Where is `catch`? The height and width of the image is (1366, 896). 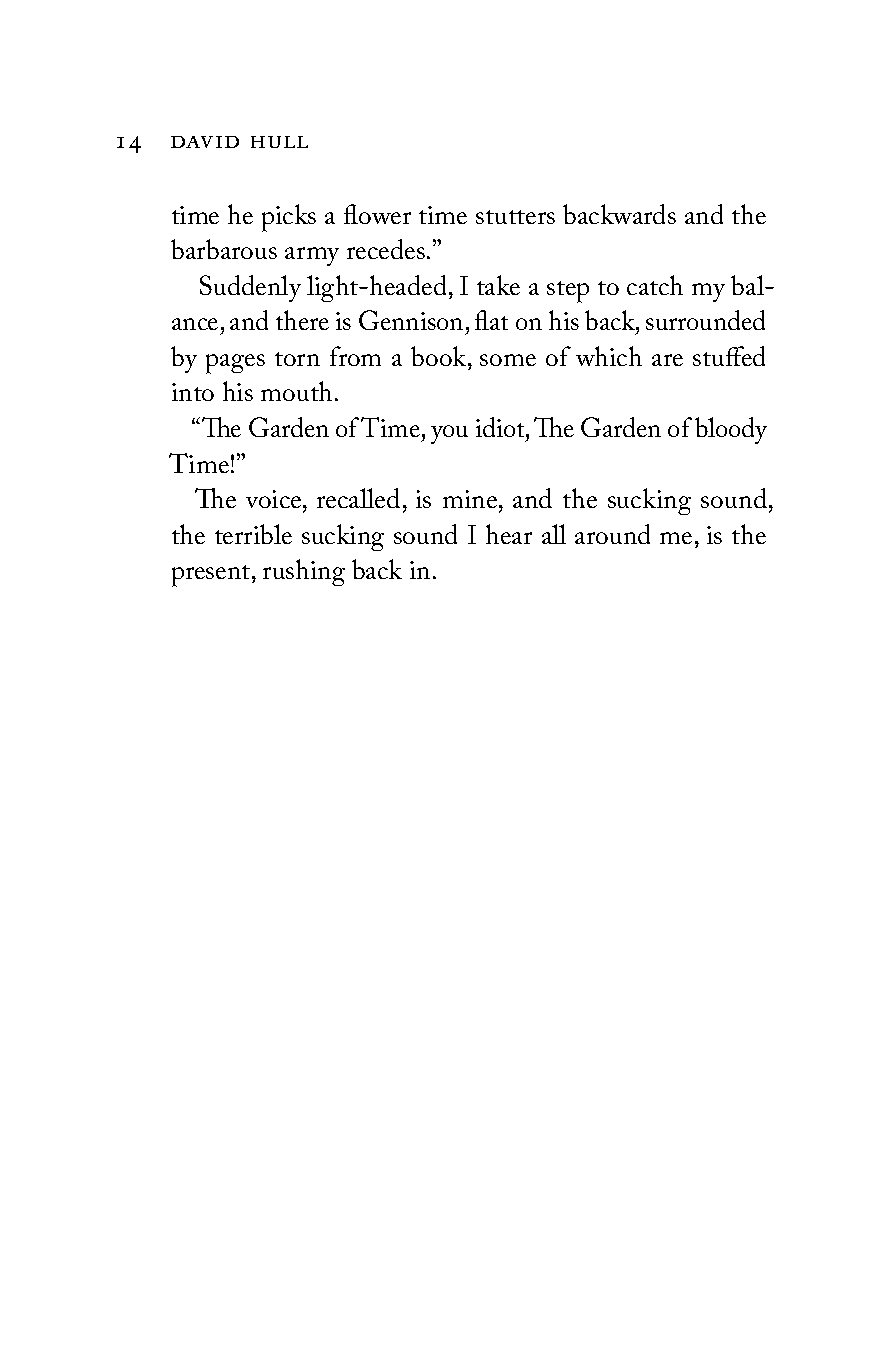 catch is located at coordinates (655, 285).
